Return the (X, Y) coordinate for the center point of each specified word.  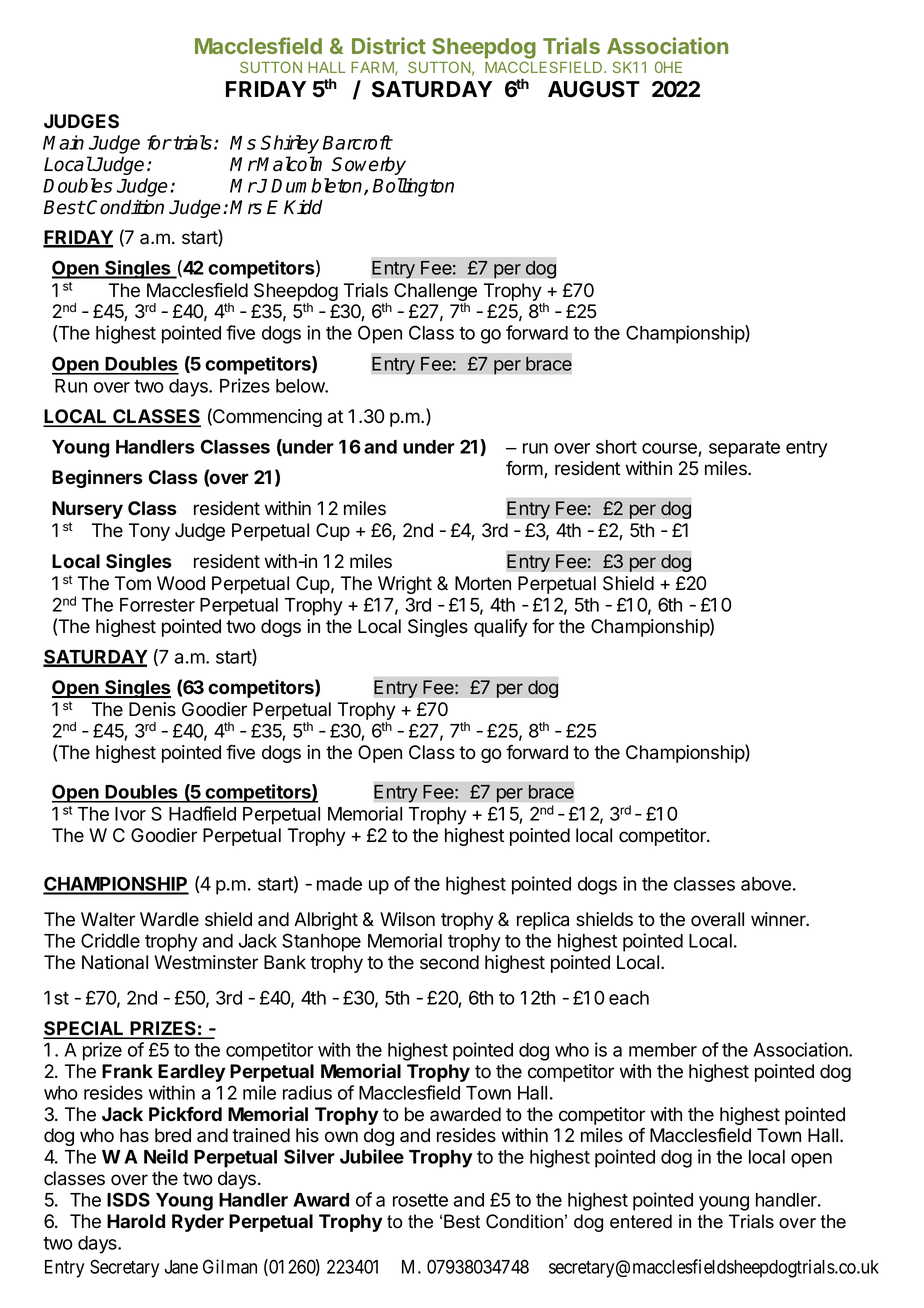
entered (641, 1221)
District (389, 45)
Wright (405, 585)
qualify (501, 627)
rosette (420, 1200)
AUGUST (594, 89)
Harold (136, 1221)
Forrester (157, 605)
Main (63, 142)
